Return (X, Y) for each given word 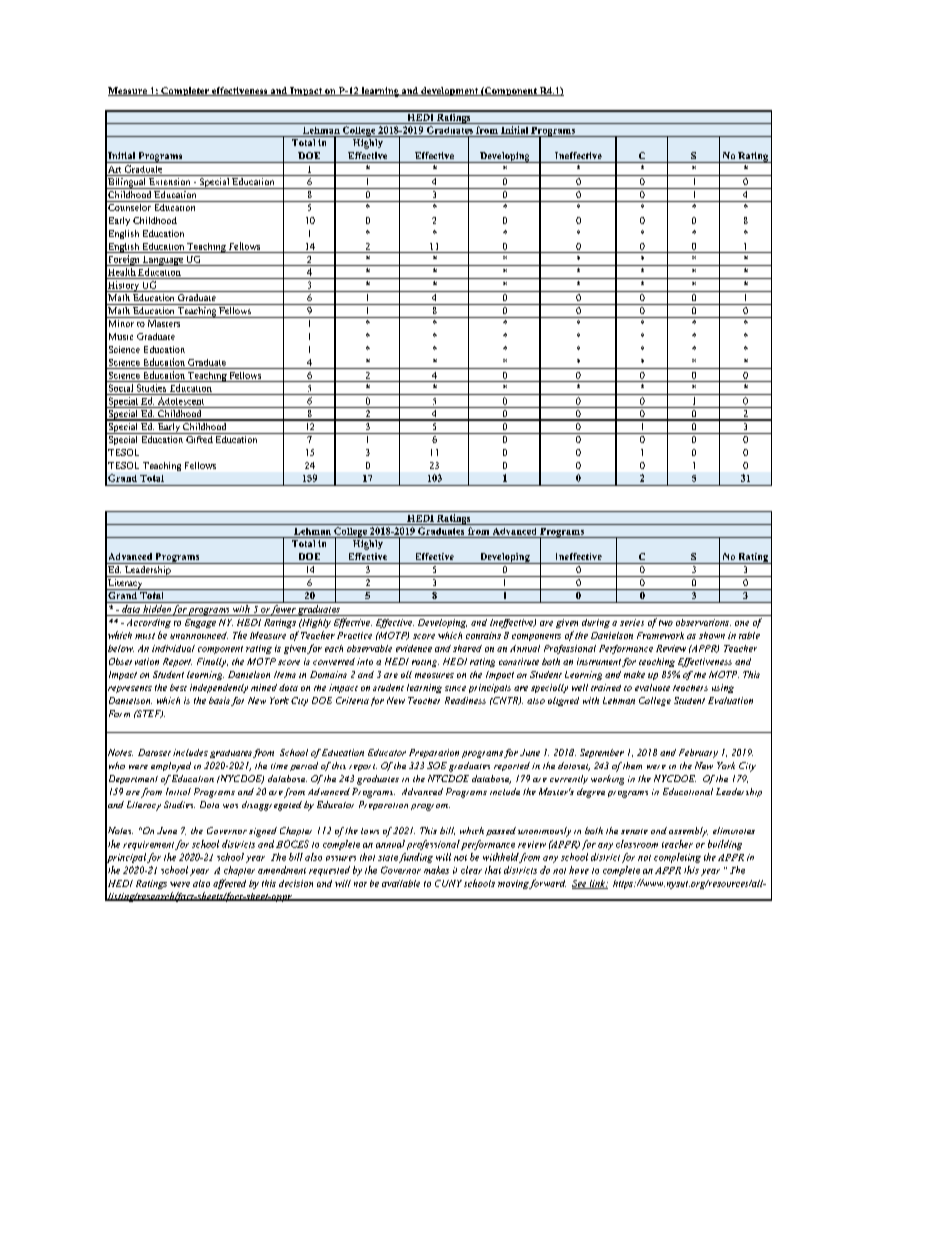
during (596, 623)
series (632, 622)
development (449, 91)
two (666, 623)
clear (471, 870)
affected (229, 884)
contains (483, 635)
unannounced (199, 635)
